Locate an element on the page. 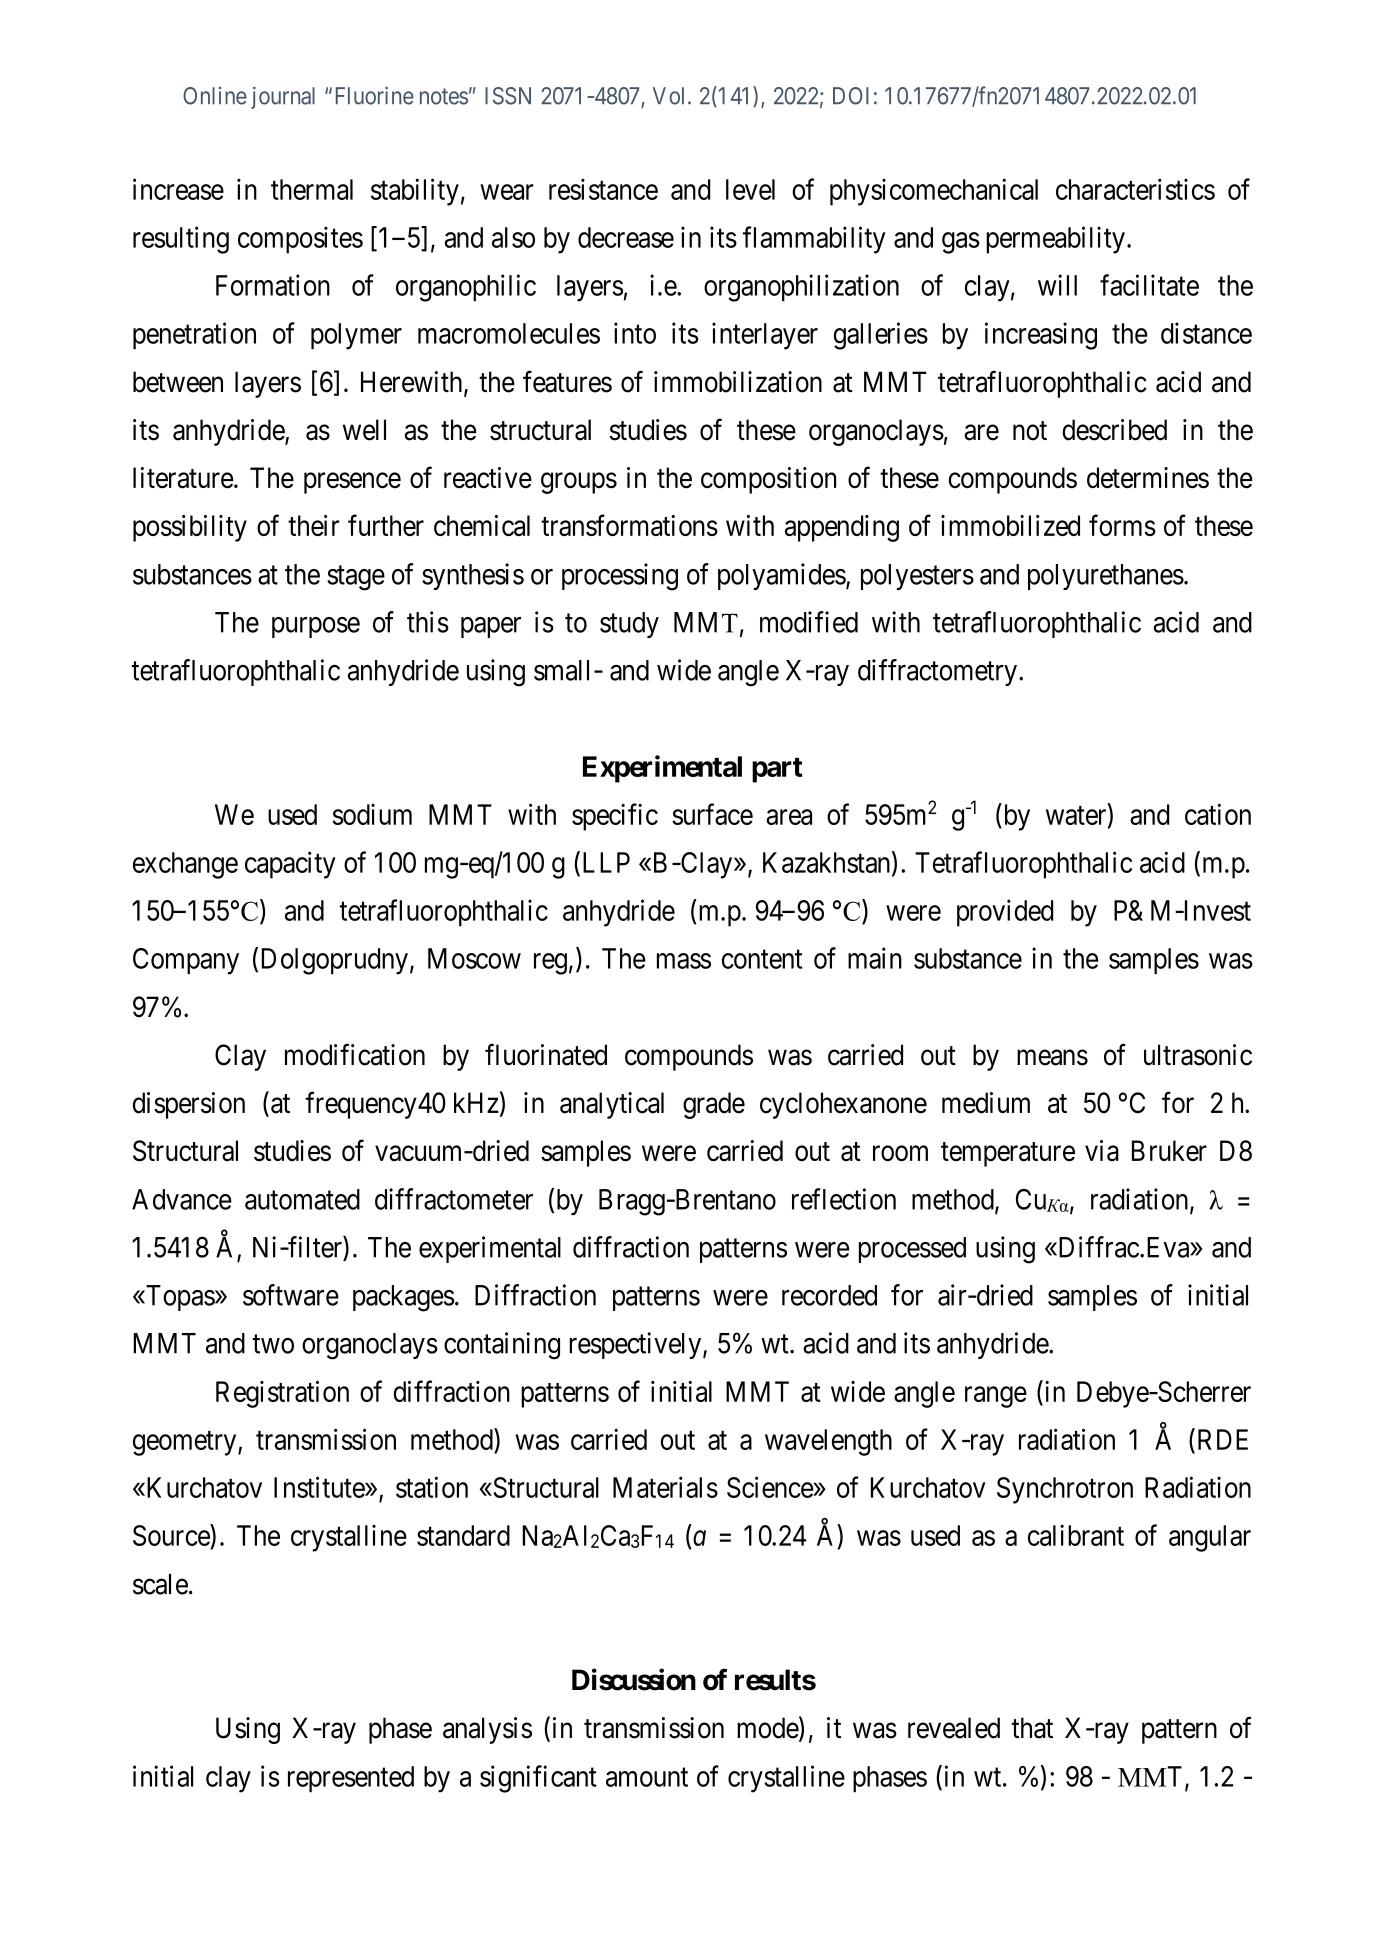 The height and width of the document is (1956, 1383). that is located at coordinates (1032, 1728).
